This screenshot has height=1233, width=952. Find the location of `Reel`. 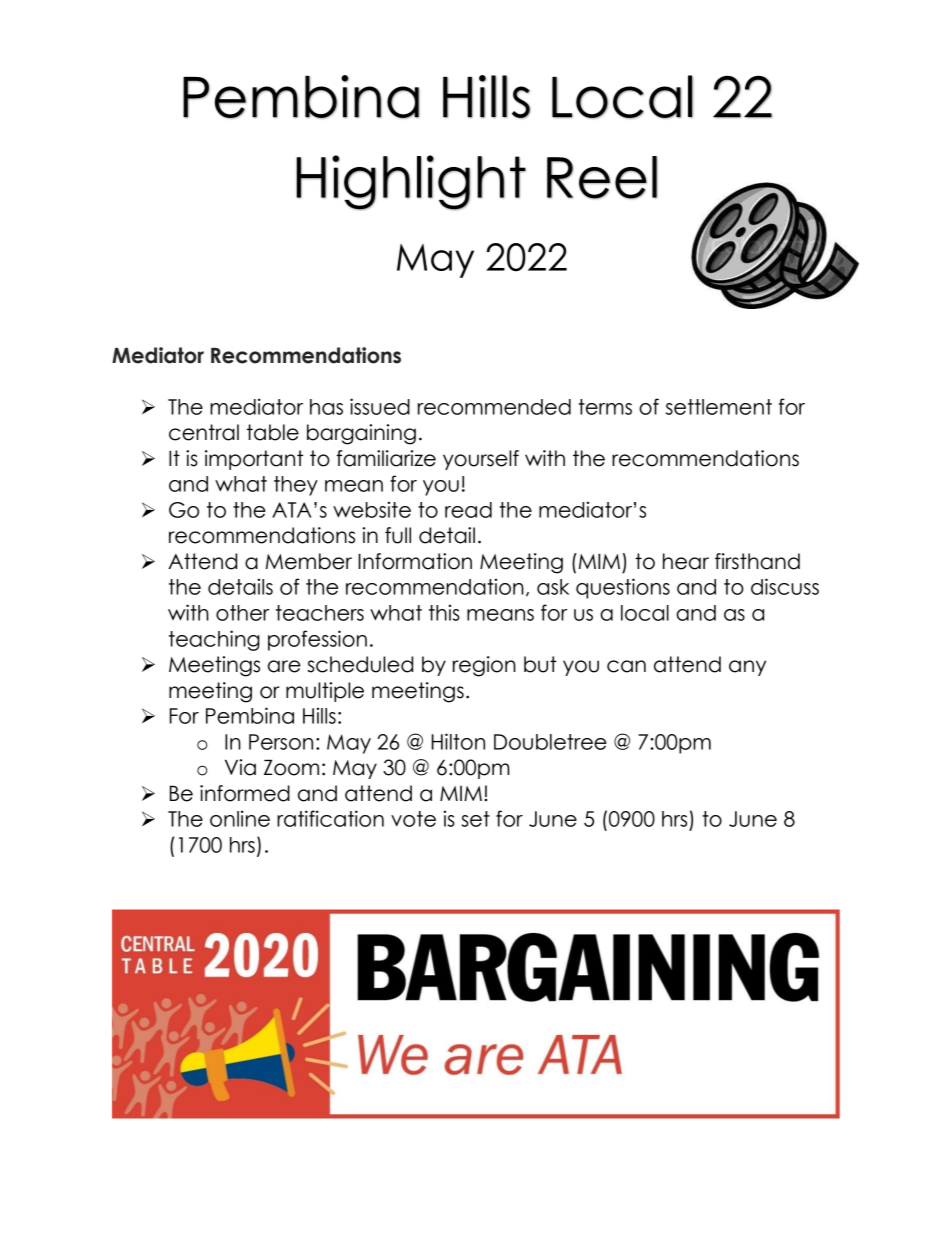

Reel is located at coordinates (602, 177).
